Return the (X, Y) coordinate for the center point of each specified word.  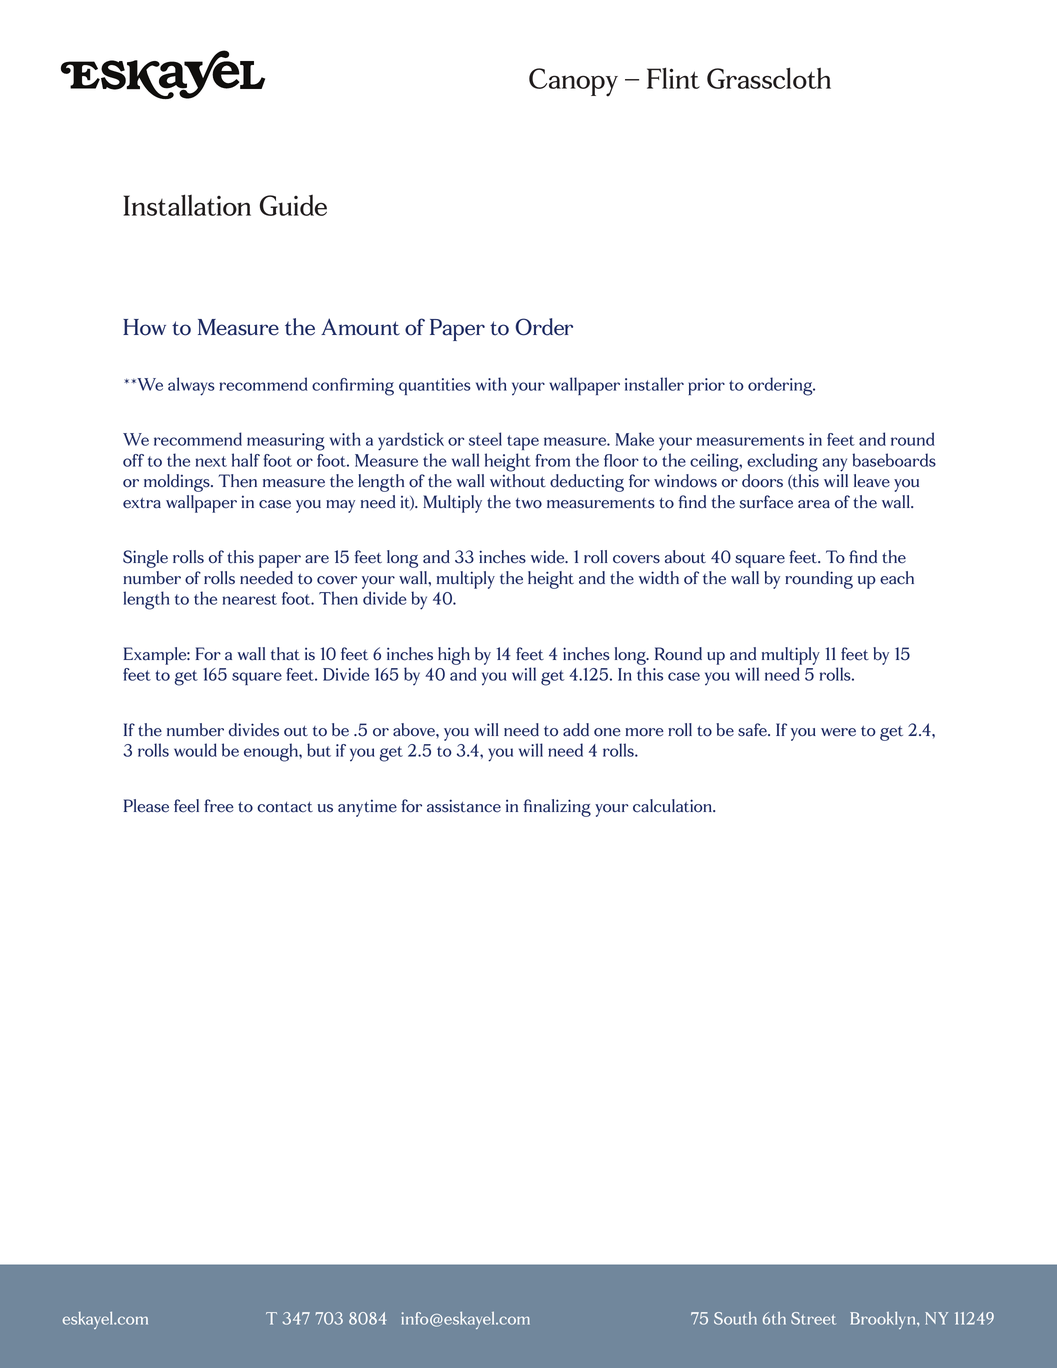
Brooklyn (884, 1320)
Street (813, 1318)
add (576, 730)
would (195, 750)
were (838, 732)
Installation (187, 205)
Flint (673, 78)
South (735, 1318)
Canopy (573, 82)
